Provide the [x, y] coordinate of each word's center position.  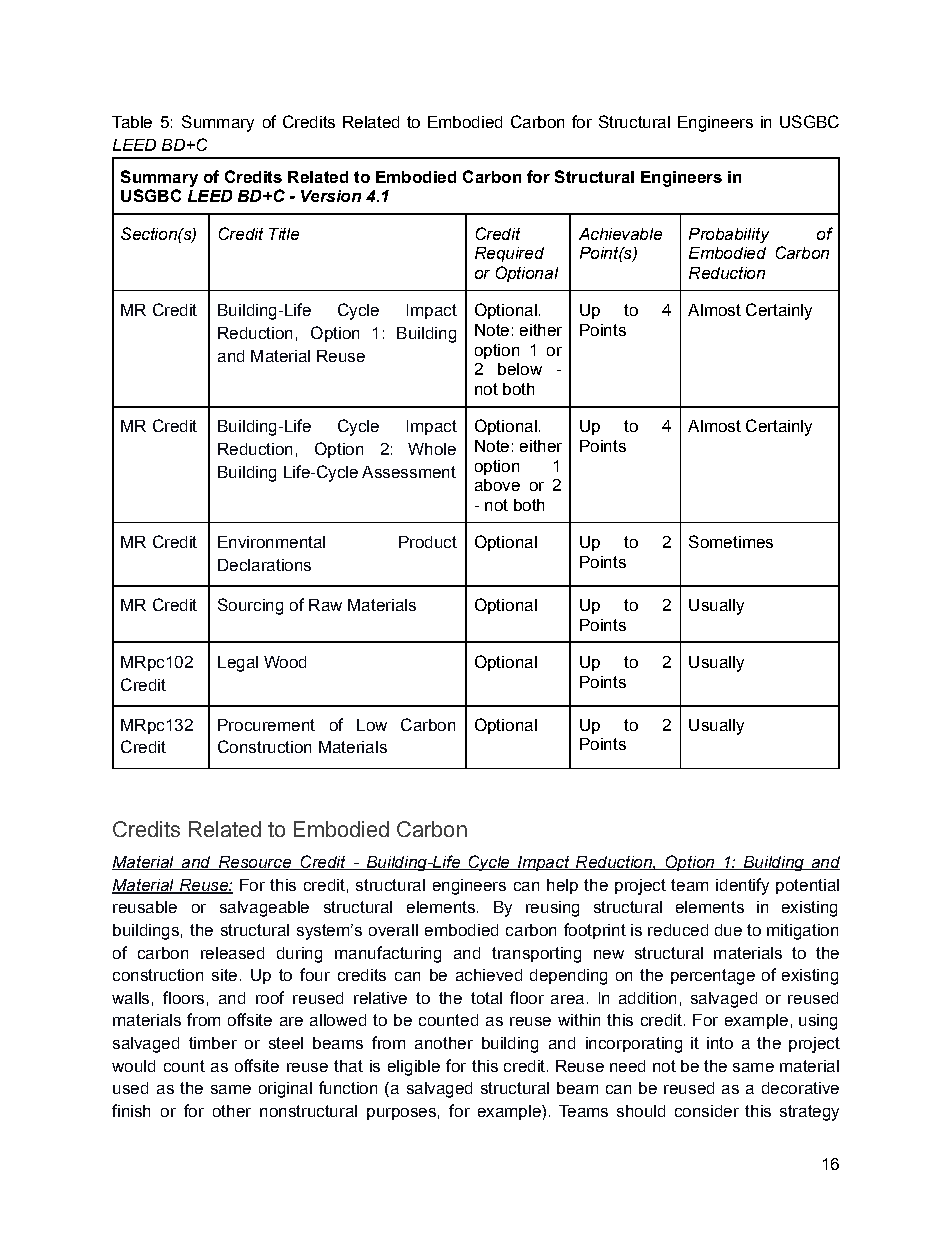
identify [742, 886]
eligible [414, 1068]
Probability [729, 235]
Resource [254, 863]
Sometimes [731, 541]
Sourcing [250, 606]
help [562, 886]
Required [509, 254]
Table [132, 122]
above [497, 485]
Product [428, 542]
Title [284, 234]
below [520, 369]
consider [707, 1111]
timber [213, 1043]
